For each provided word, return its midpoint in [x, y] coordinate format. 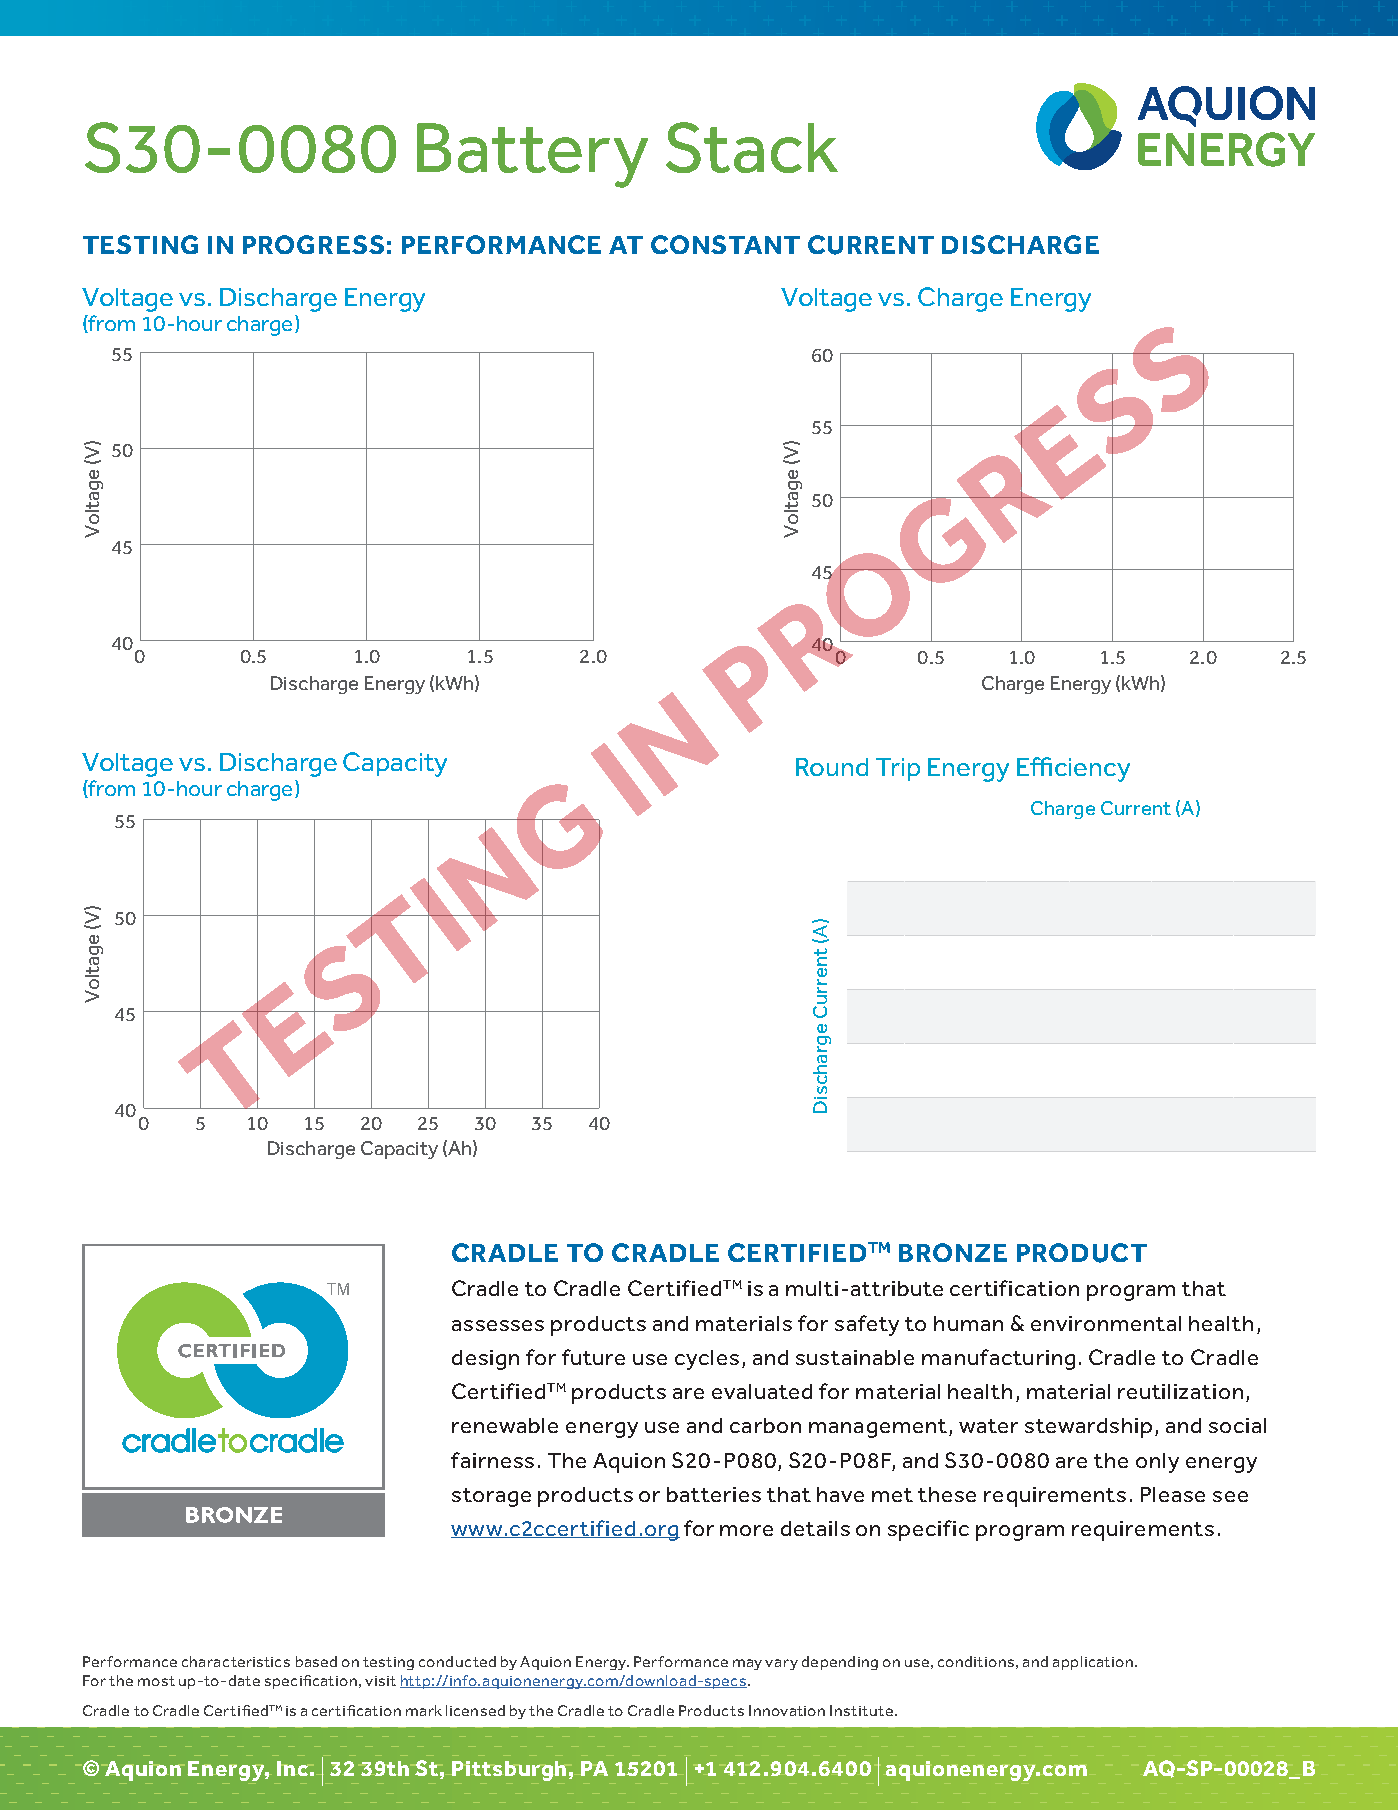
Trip [898, 769]
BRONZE [953, 1252]
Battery [532, 155]
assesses [498, 1325]
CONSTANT [725, 244]
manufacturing [998, 1359]
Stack [752, 147]
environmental [1106, 1323]
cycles [707, 1360]
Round [832, 767]
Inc [292, 1768]
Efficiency [1073, 769]
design [485, 1360]
